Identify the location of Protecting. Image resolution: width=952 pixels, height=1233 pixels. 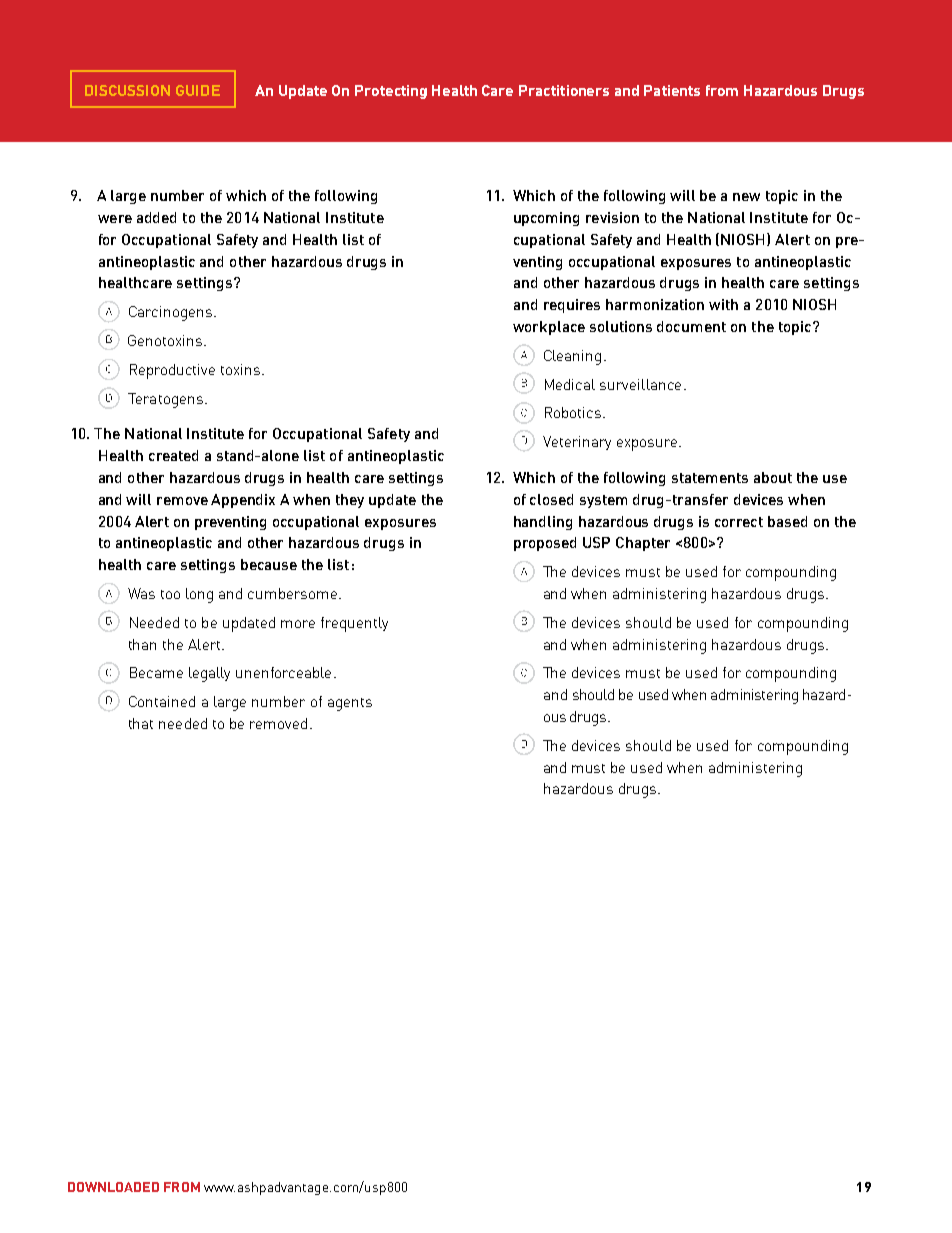
(391, 92).
